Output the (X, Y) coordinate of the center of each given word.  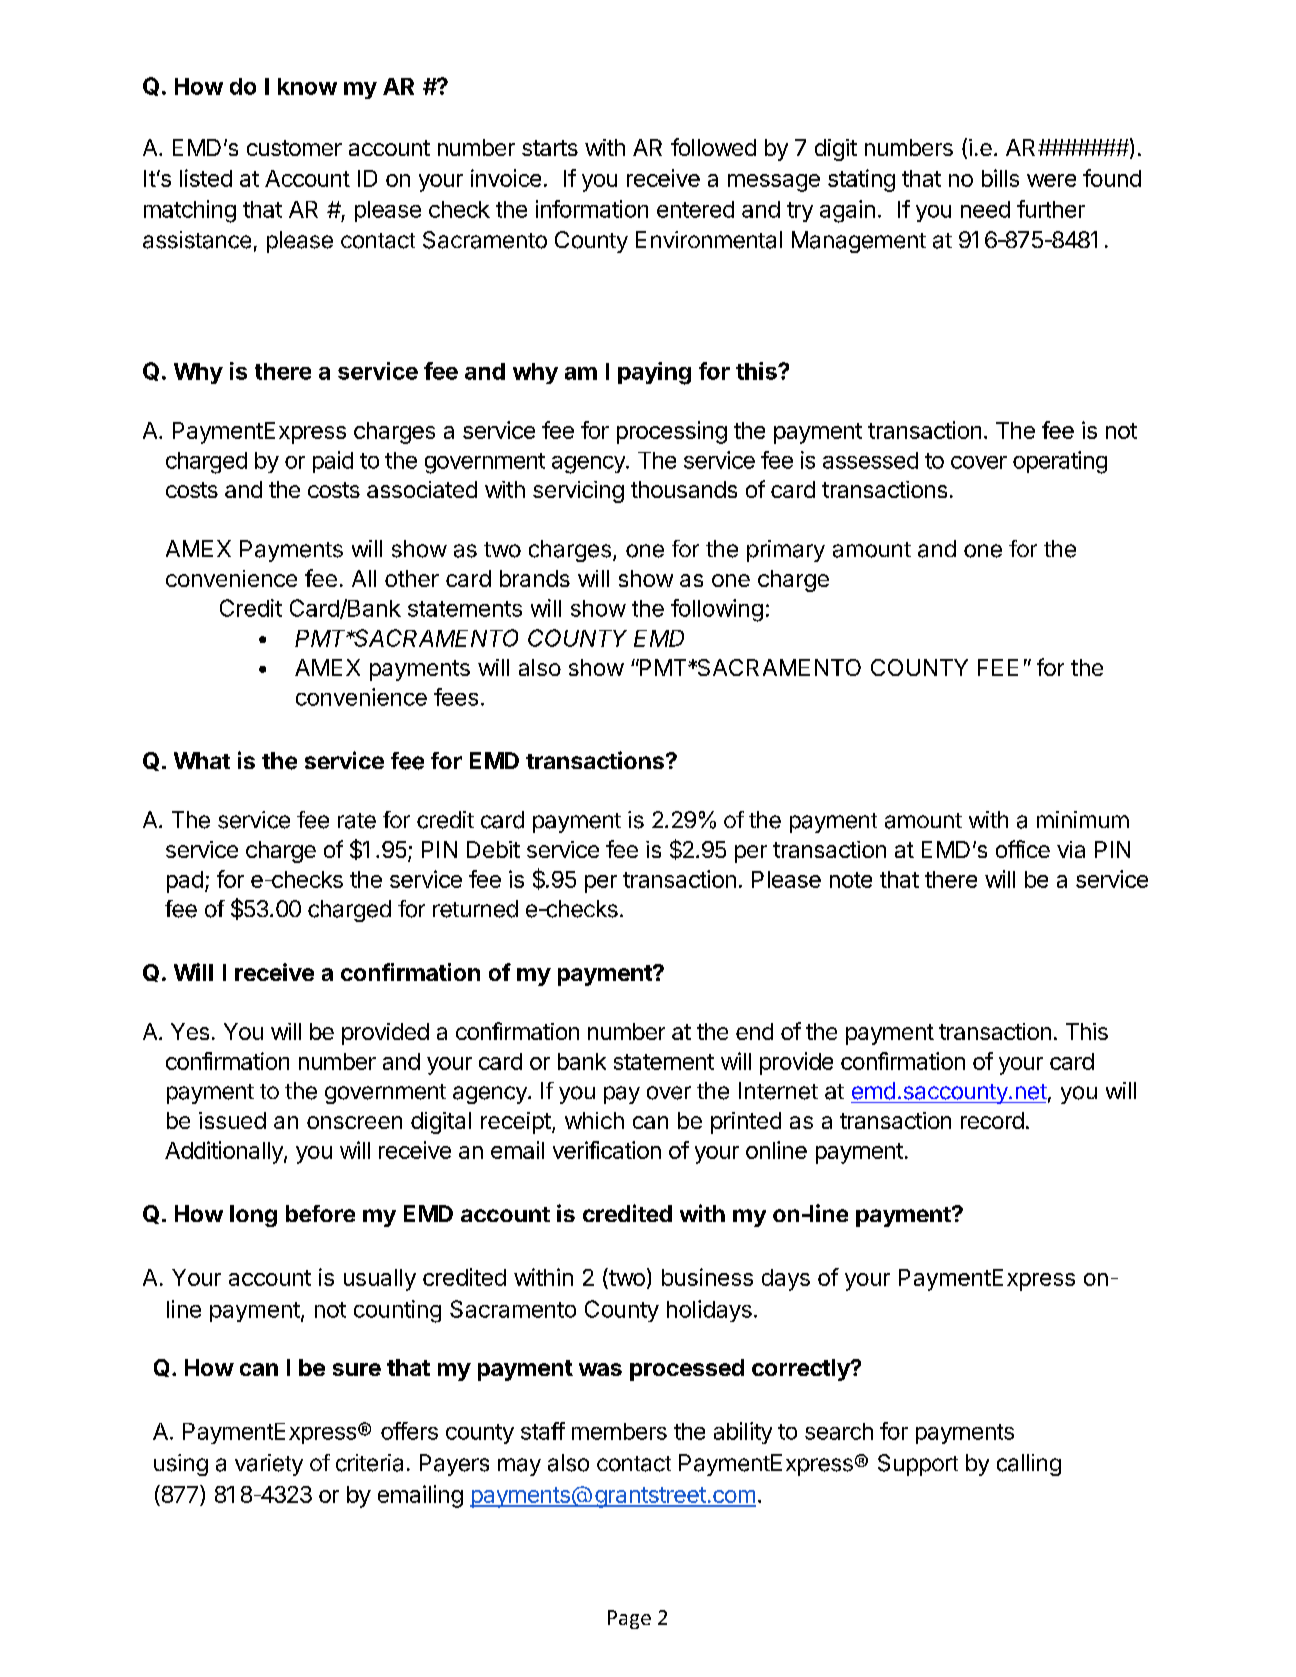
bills (1000, 178)
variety (269, 1465)
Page (629, 1619)
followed (713, 147)
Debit (493, 849)
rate (357, 821)
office (1023, 849)
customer (294, 148)
